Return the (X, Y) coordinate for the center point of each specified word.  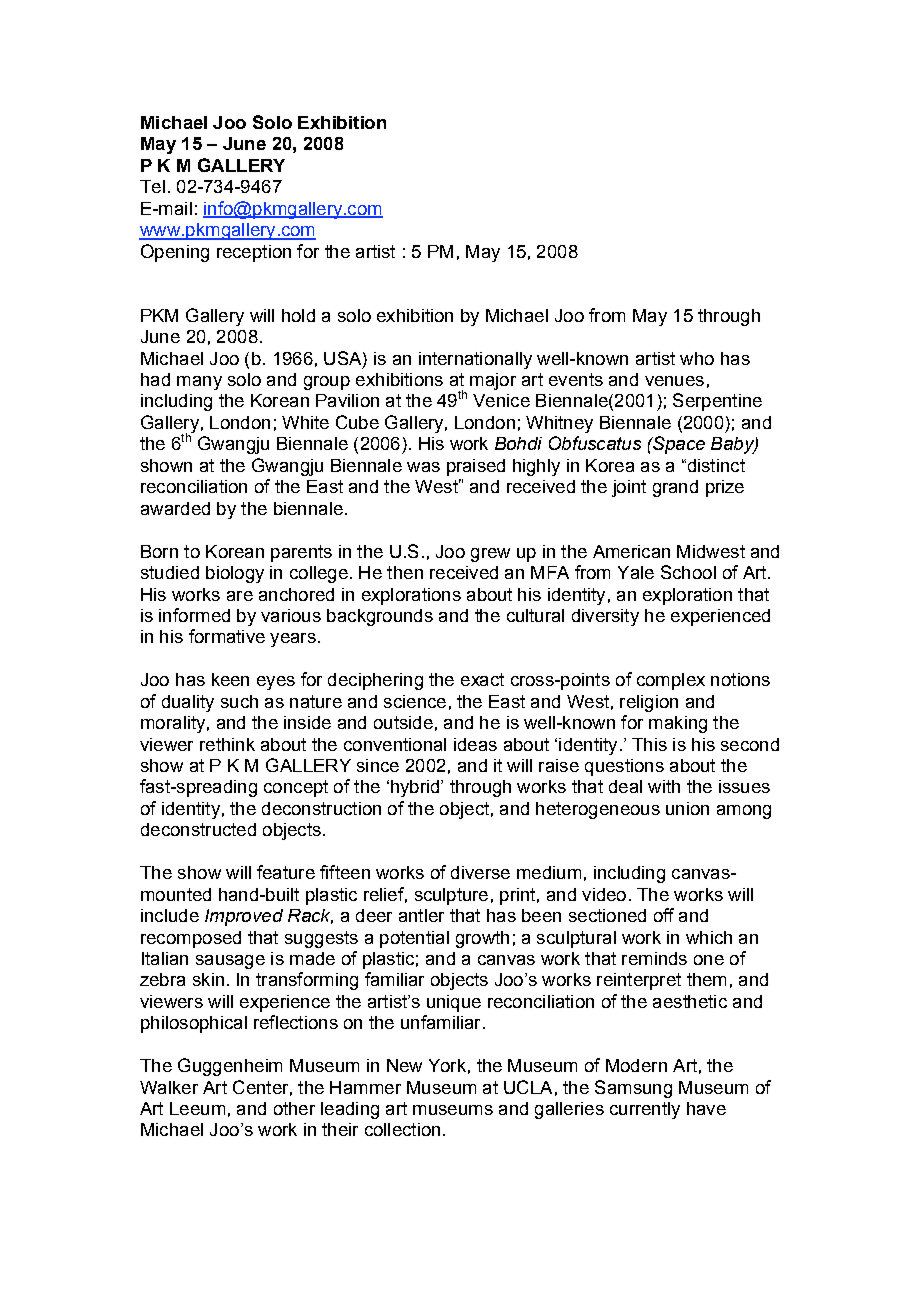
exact (482, 679)
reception (254, 253)
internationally (475, 360)
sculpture (451, 896)
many (199, 383)
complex (671, 681)
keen (230, 679)
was (423, 467)
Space (678, 445)
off (664, 915)
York (447, 1065)
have (706, 1108)
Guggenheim (230, 1067)
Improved (244, 917)
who (697, 358)
